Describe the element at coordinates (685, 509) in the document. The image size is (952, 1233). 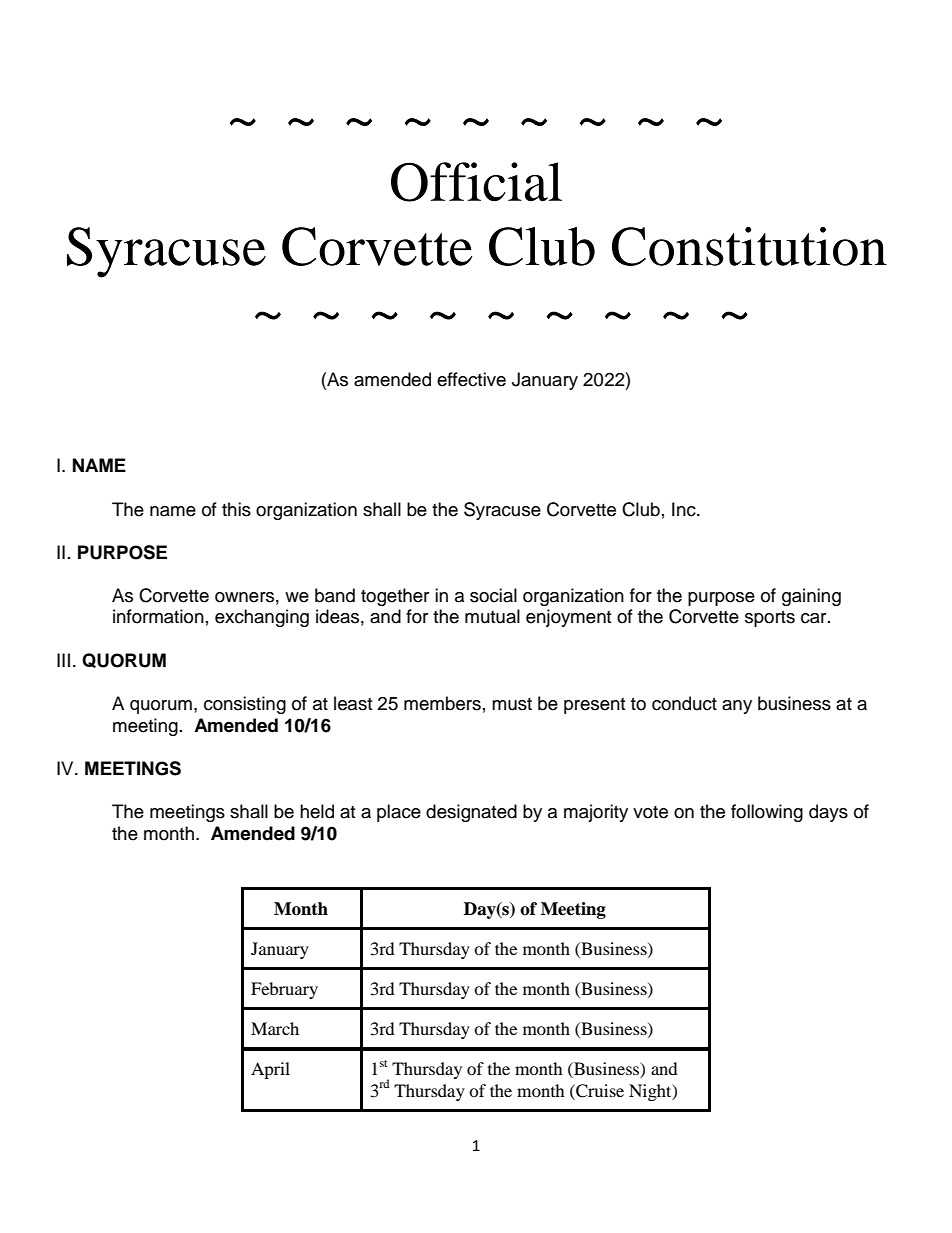
I see `Inc` at that location.
